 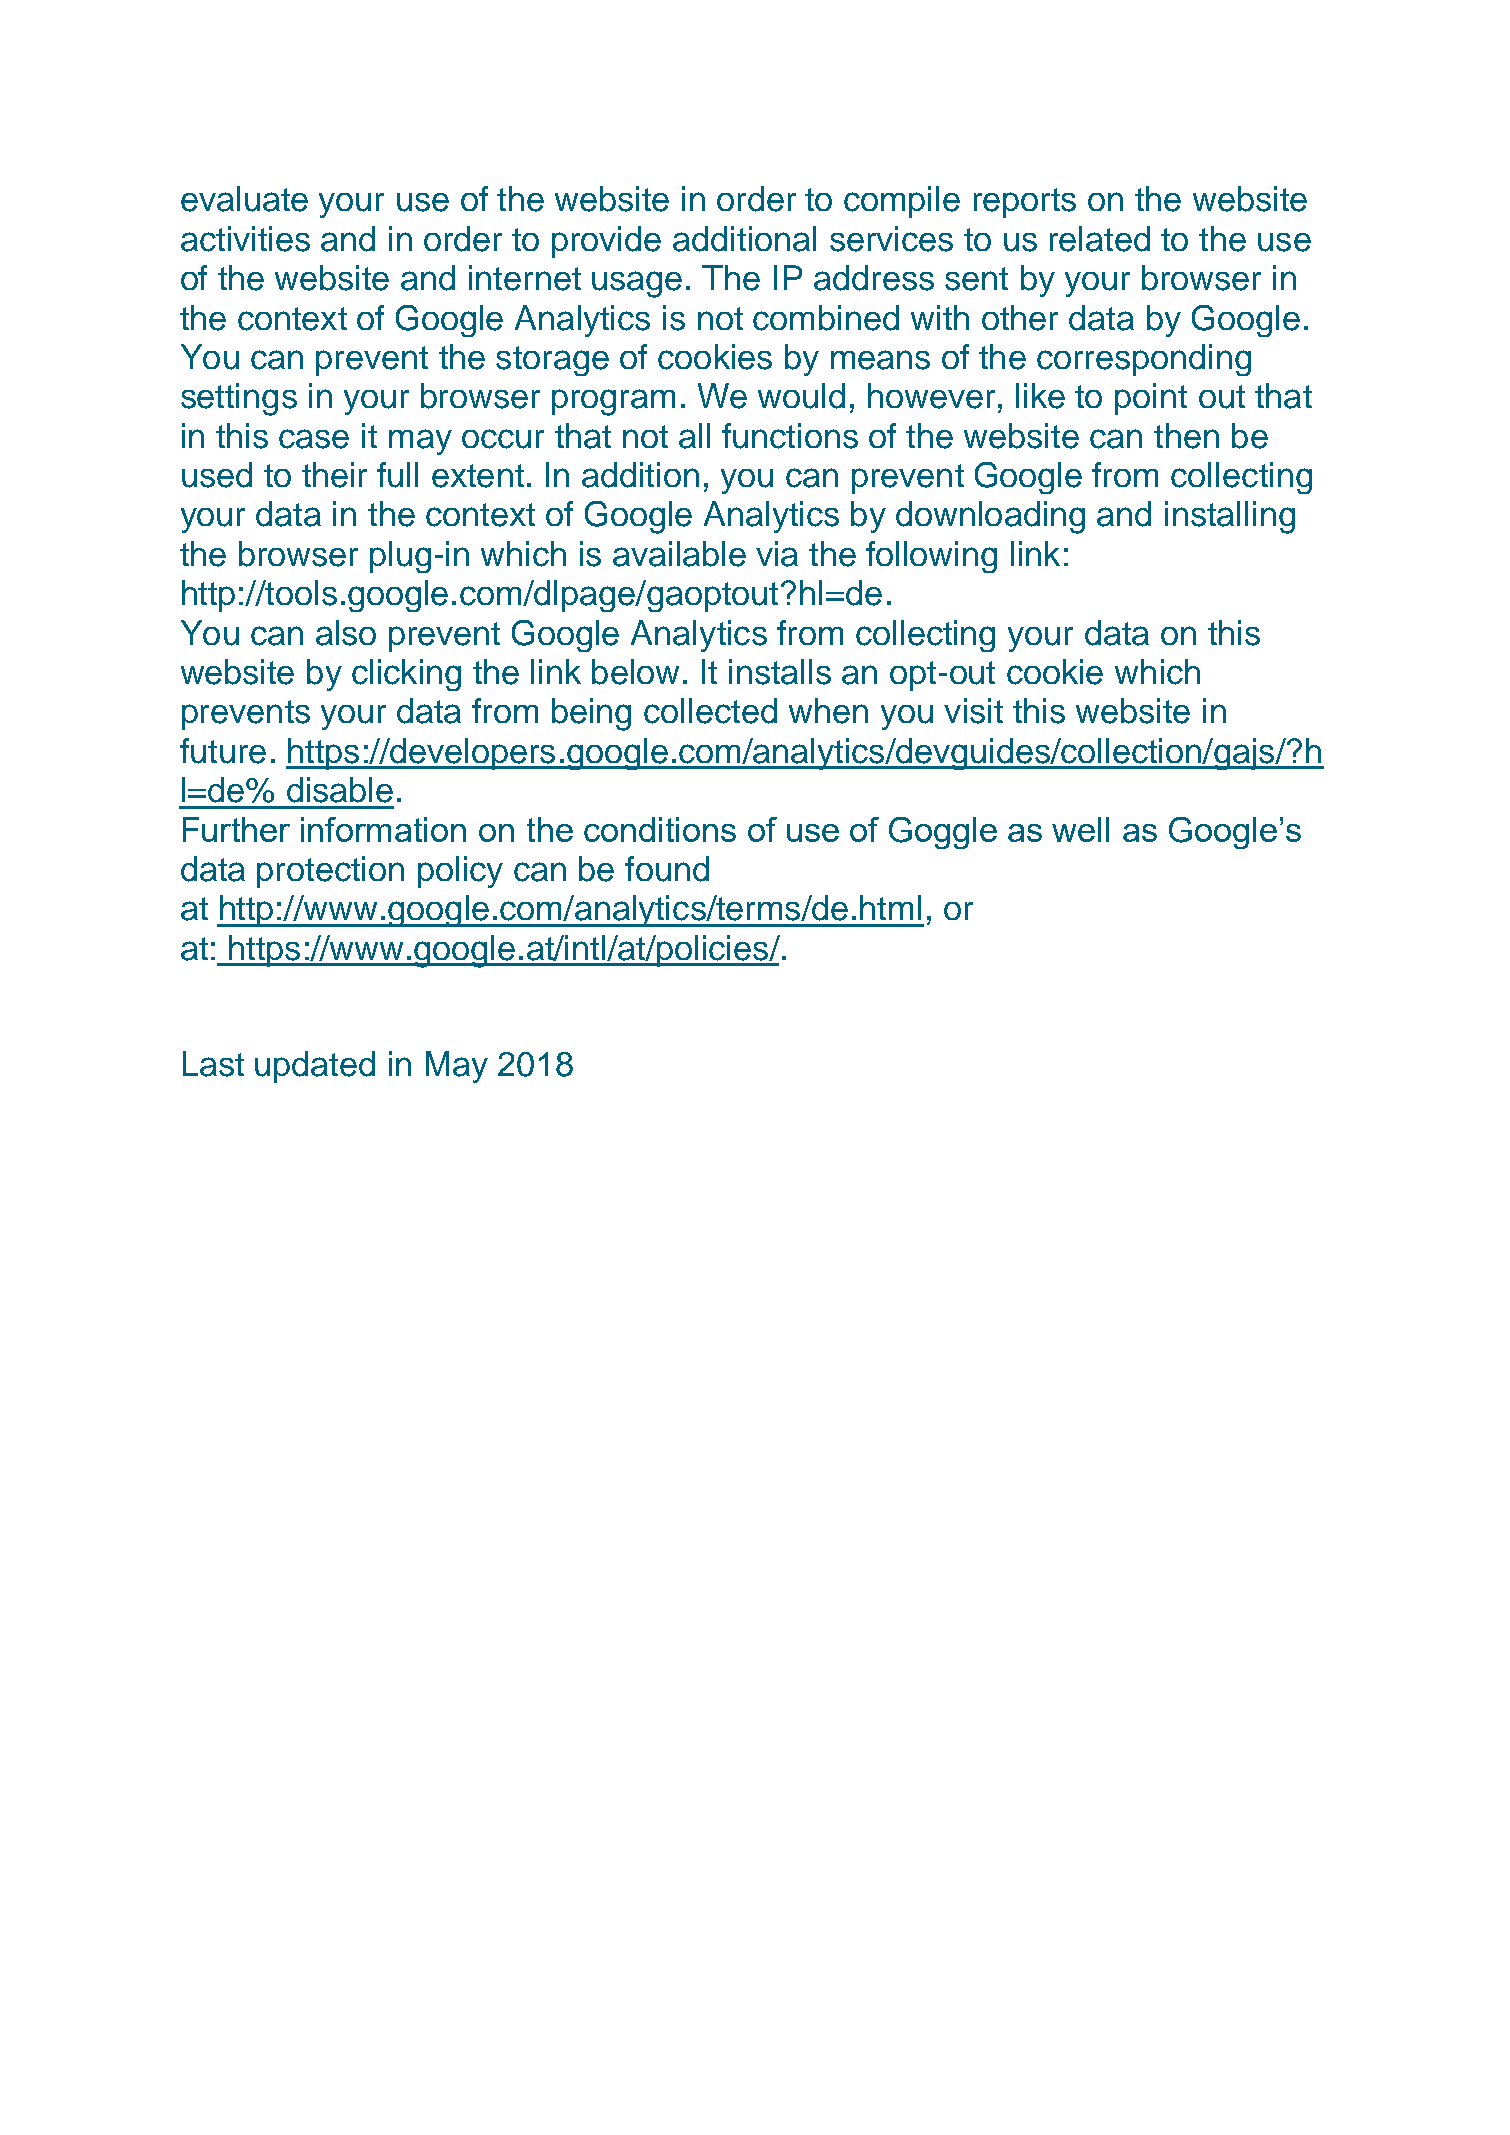 What do you see at coordinates (1080, 829) in the document?
I see `well` at bounding box center [1080, 829].
